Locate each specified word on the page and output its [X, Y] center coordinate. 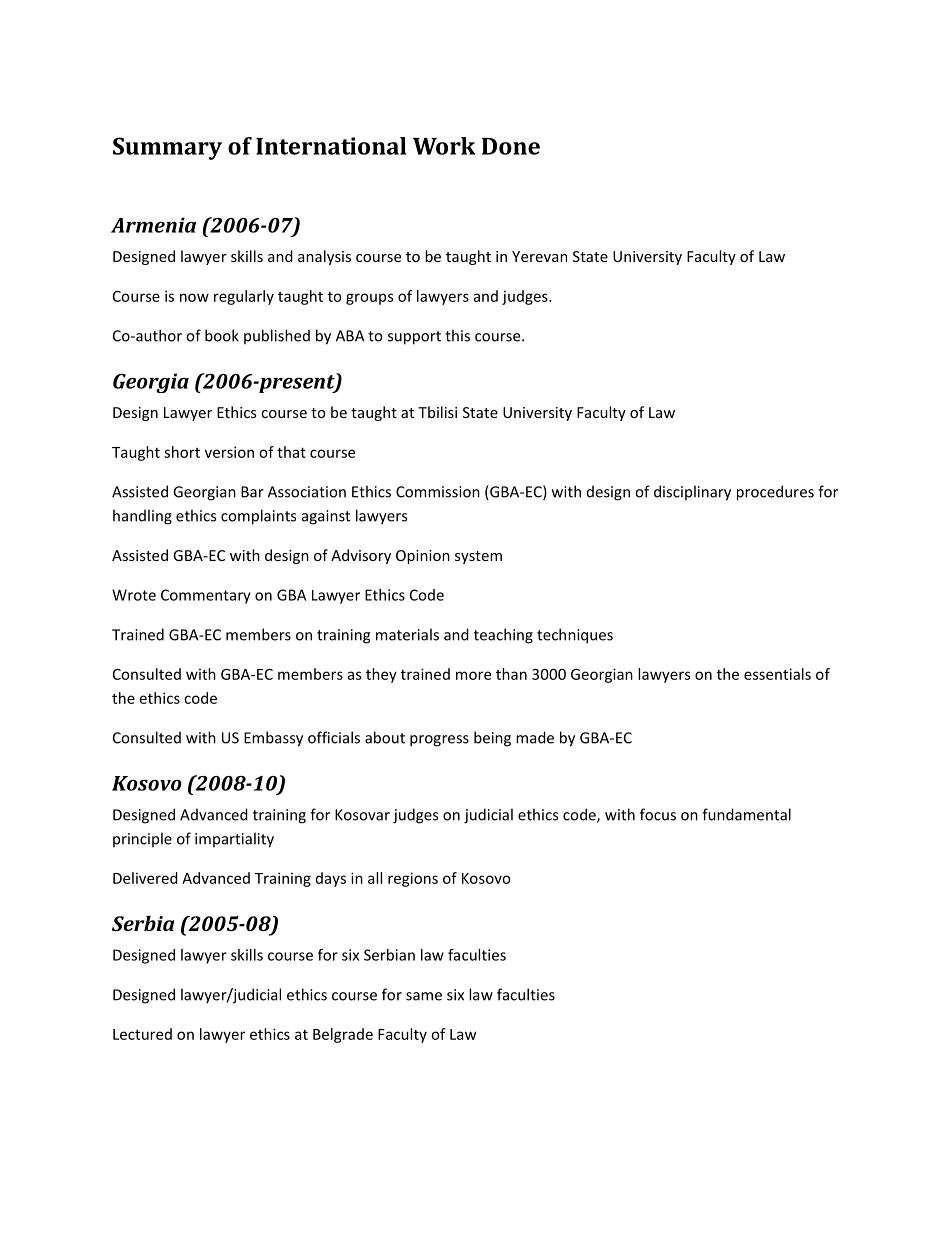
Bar [252, 492]
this [457, 335]
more [473, 675]
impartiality [234, 840]
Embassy [273, 739]
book [222, 335]
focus [658, 814]
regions [413, 879]
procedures [775, 493]
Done [511, 146]
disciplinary [692, 493]
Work [444, 146]
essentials [777, 674]
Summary [167, 148]
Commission [438, 492]
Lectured [142, 1034]
